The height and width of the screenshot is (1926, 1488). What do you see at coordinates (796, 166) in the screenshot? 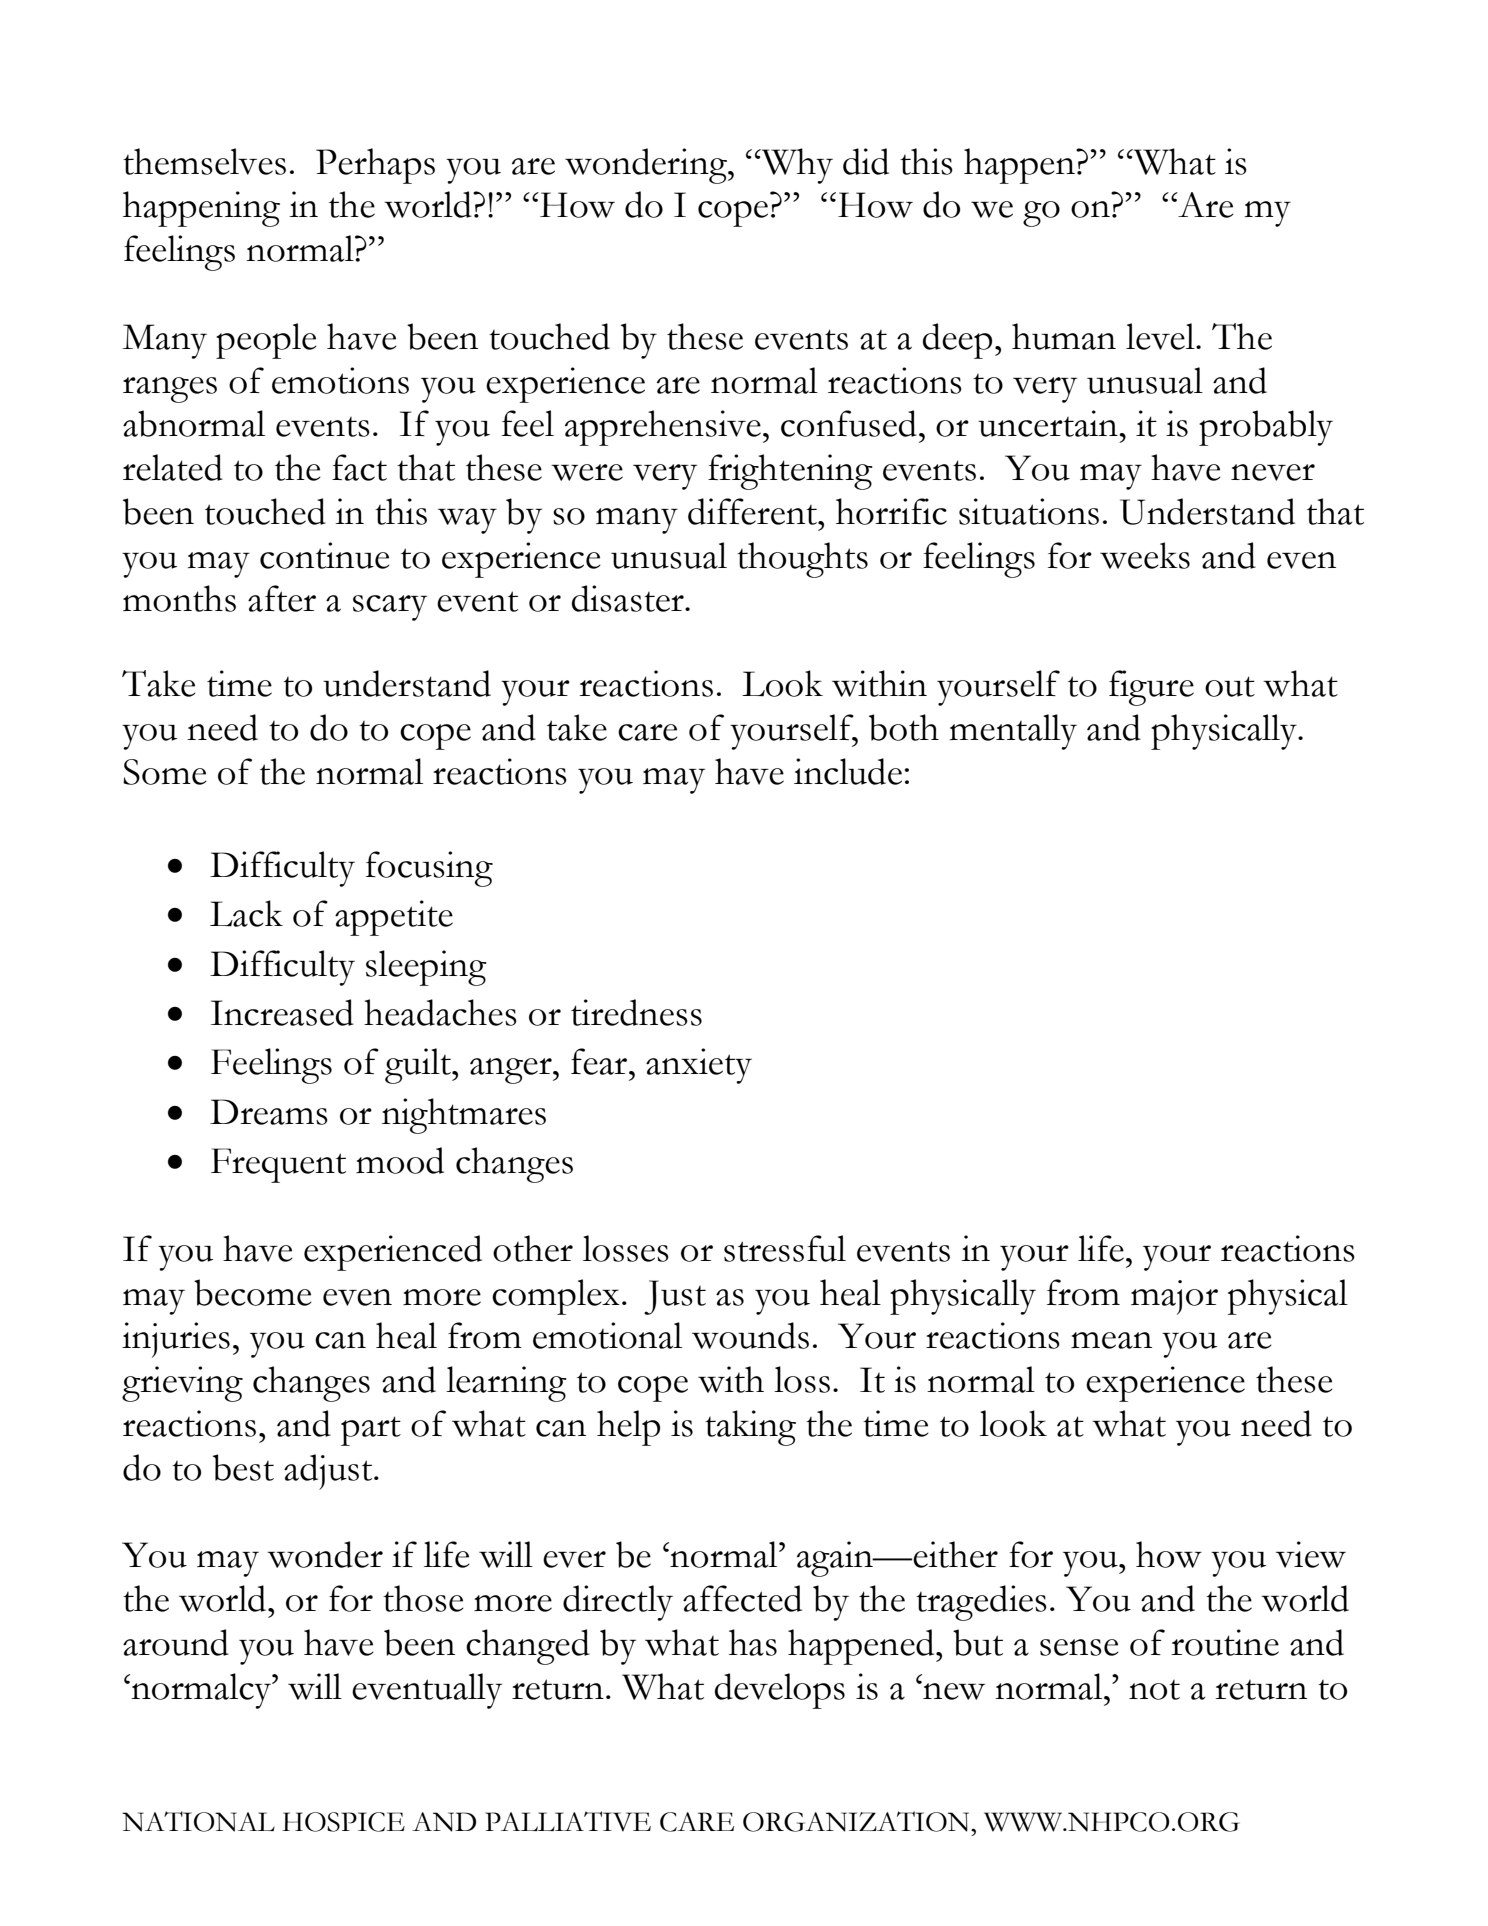
I see `Why` at bounding box center [796, 166].
